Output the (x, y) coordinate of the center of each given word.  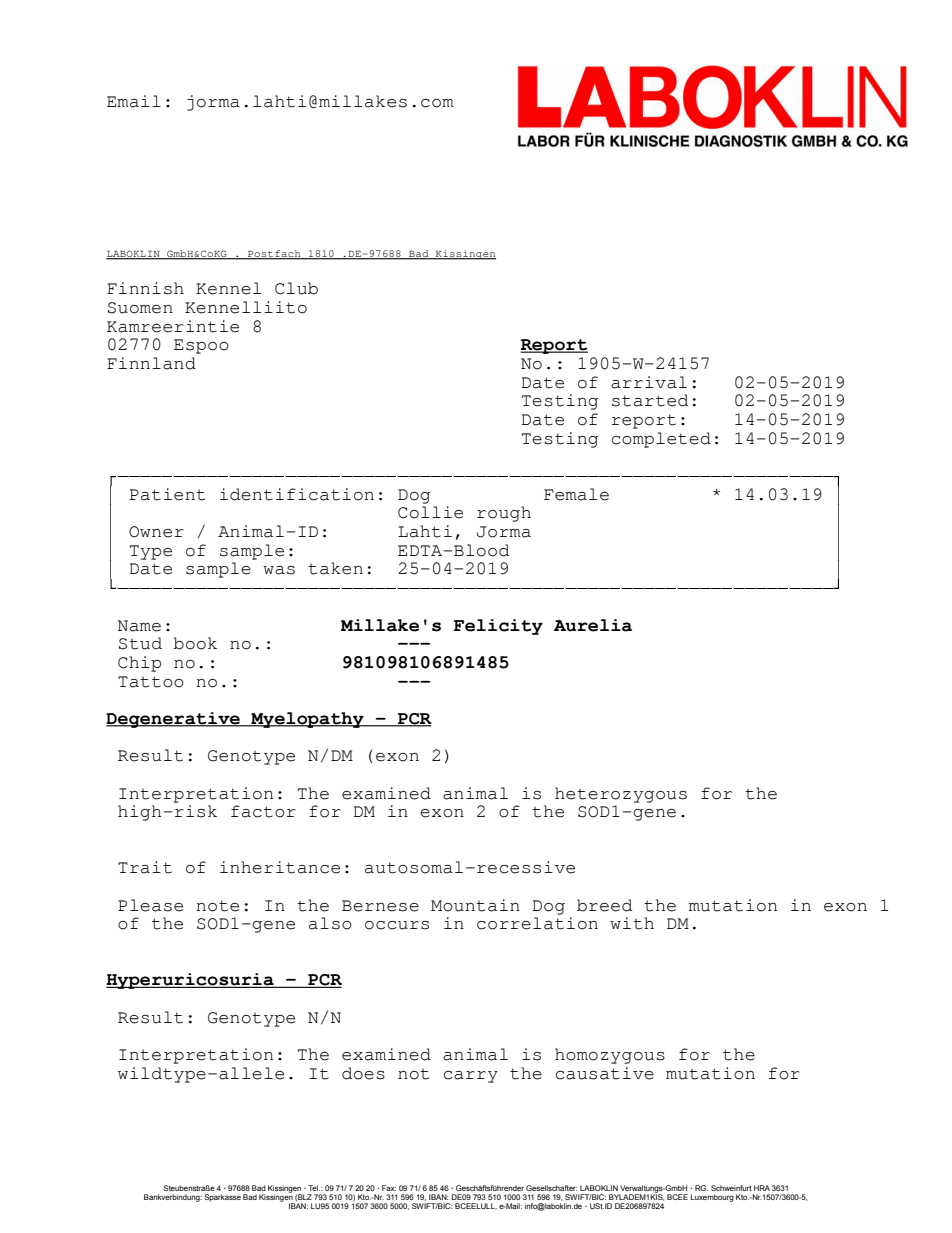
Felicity (498, 627)
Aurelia (593, 625)
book (195, 643)
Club (296, 288)
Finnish (145, 288)
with (632, 923)
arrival (649, 382)
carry (470, 1077)
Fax (389, 1188)
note (217, 906)
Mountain (475, 905)
